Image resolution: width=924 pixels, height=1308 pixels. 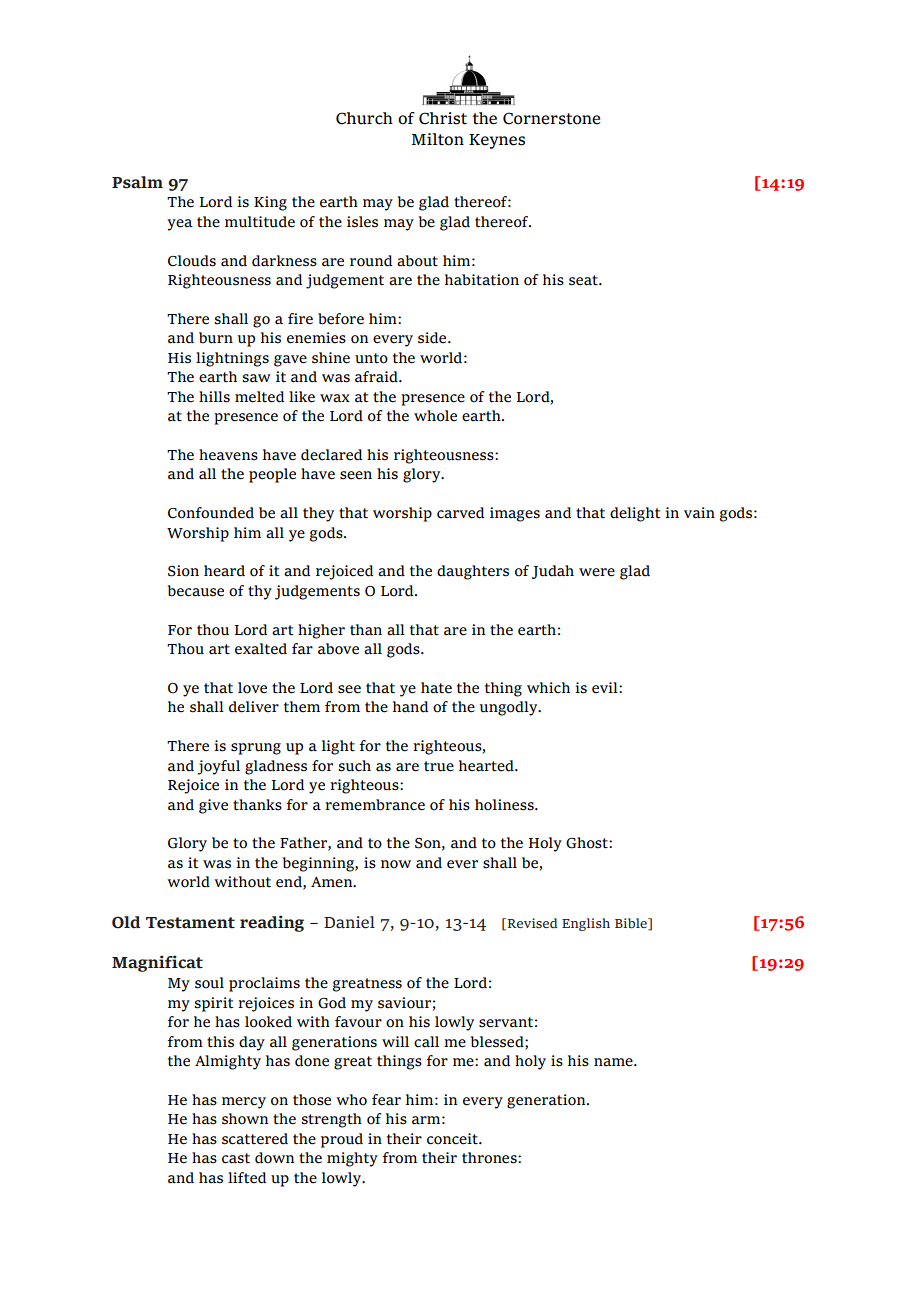 What do you see at coordinates (196, 591) in the page?
I see `because` at bounding box center [196, 591].
